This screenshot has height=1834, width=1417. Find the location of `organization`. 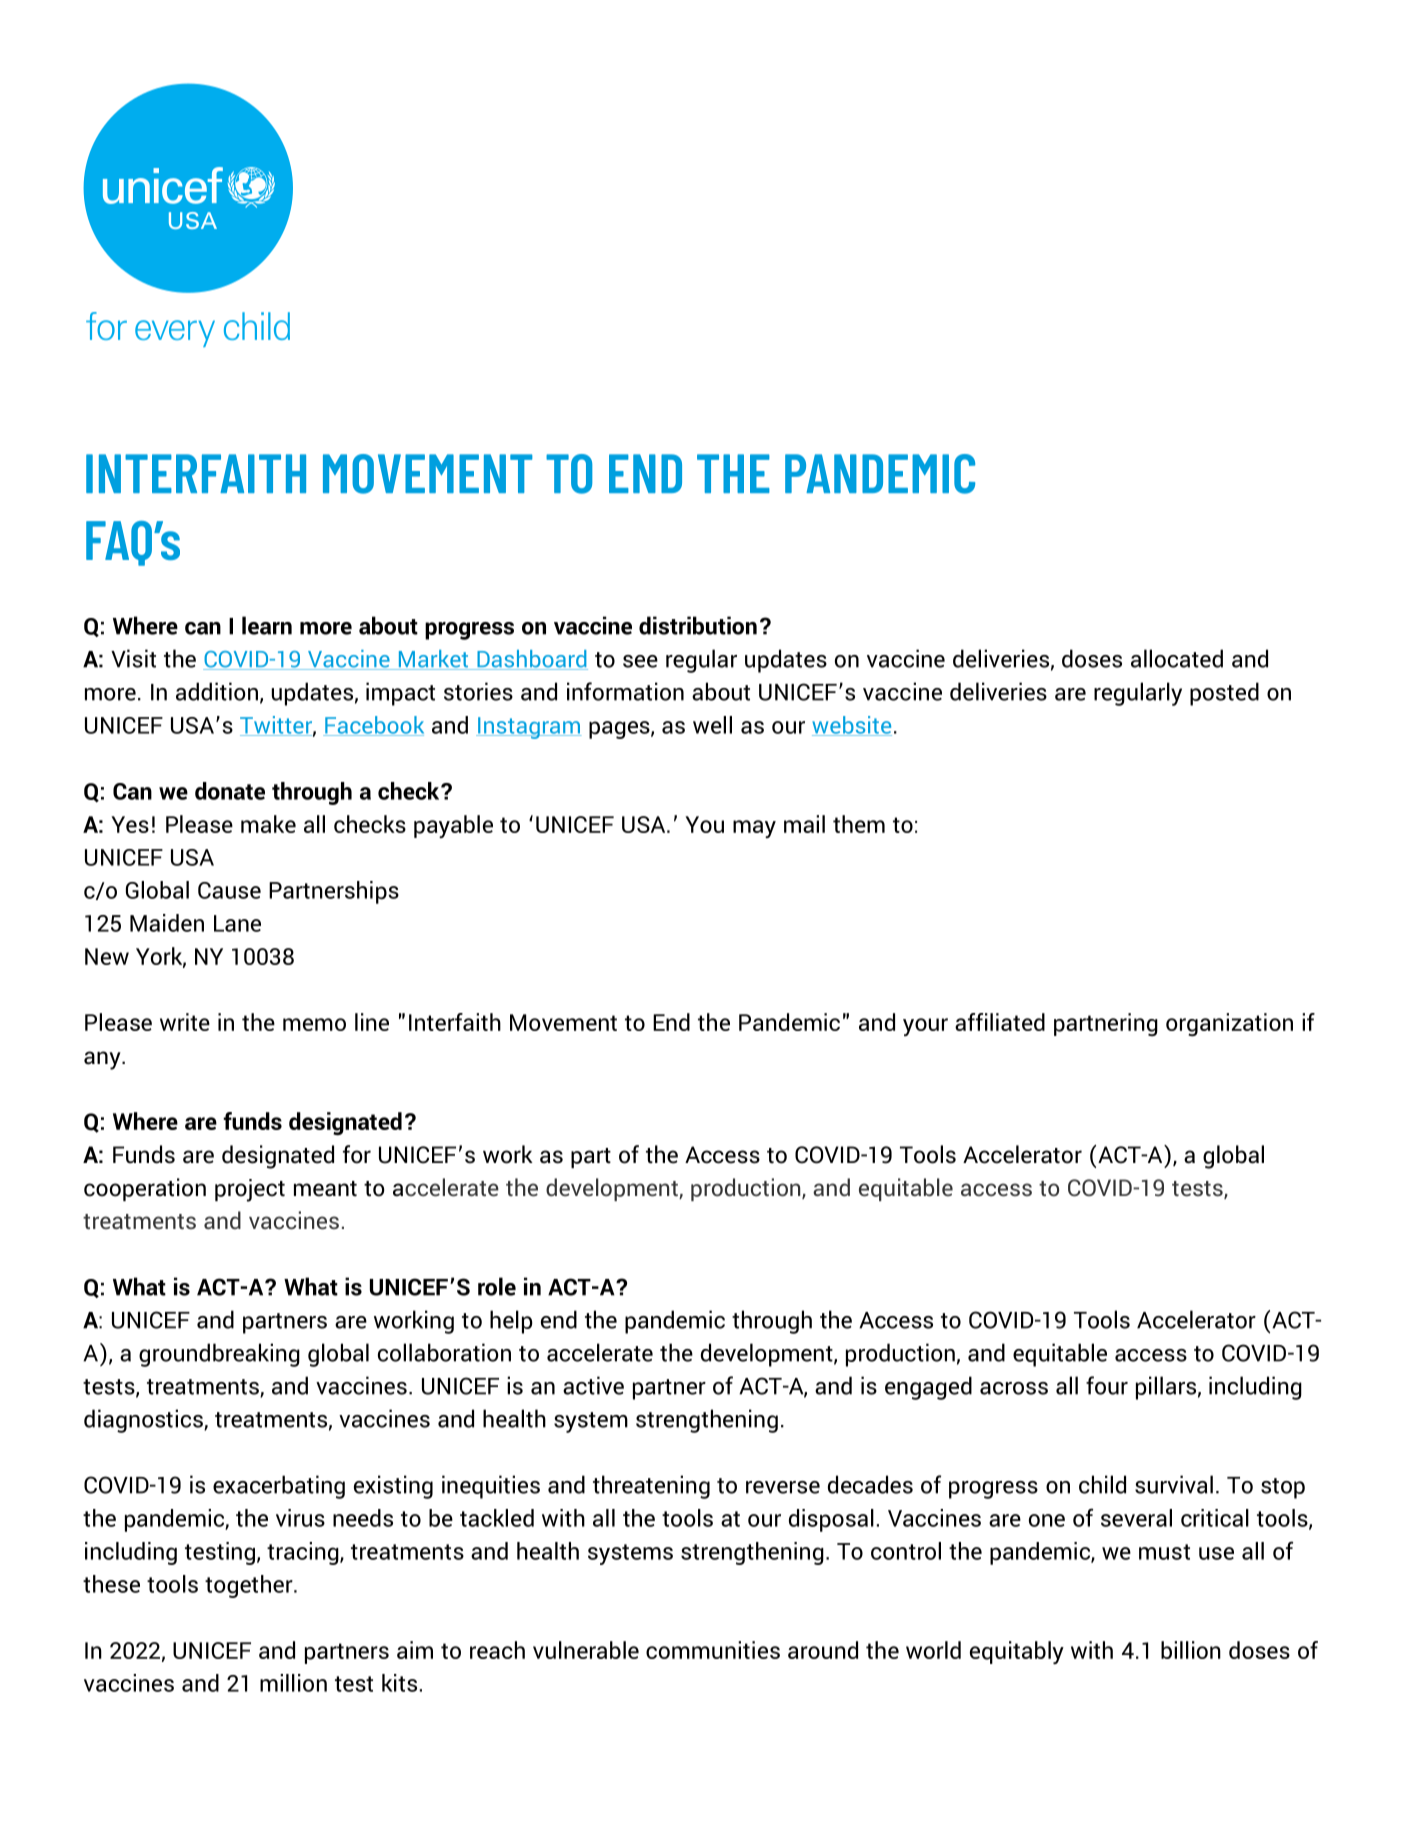

organization is located at coordinates (1229, 1024).
